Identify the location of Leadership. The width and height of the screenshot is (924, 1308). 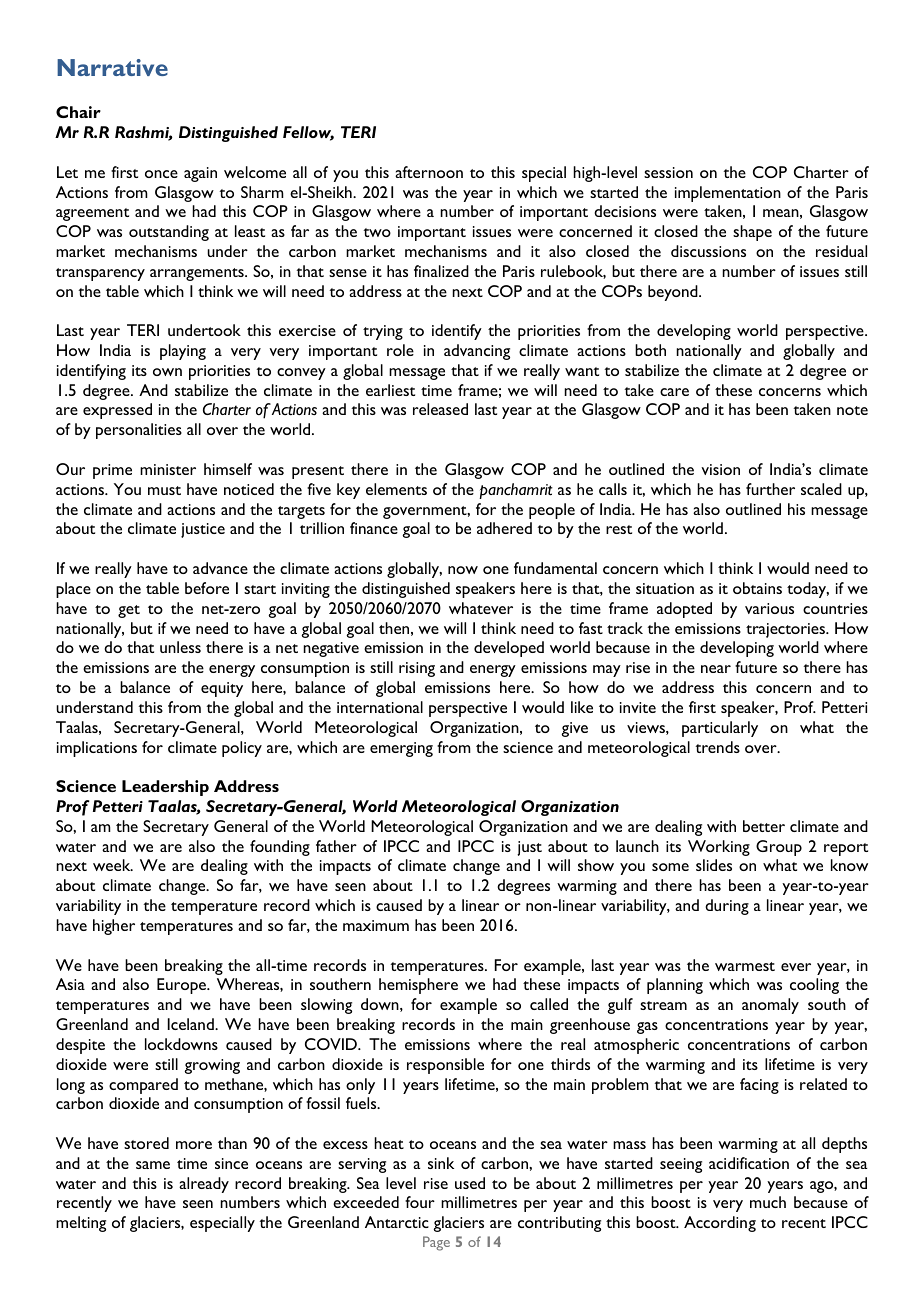
(165, 788).
